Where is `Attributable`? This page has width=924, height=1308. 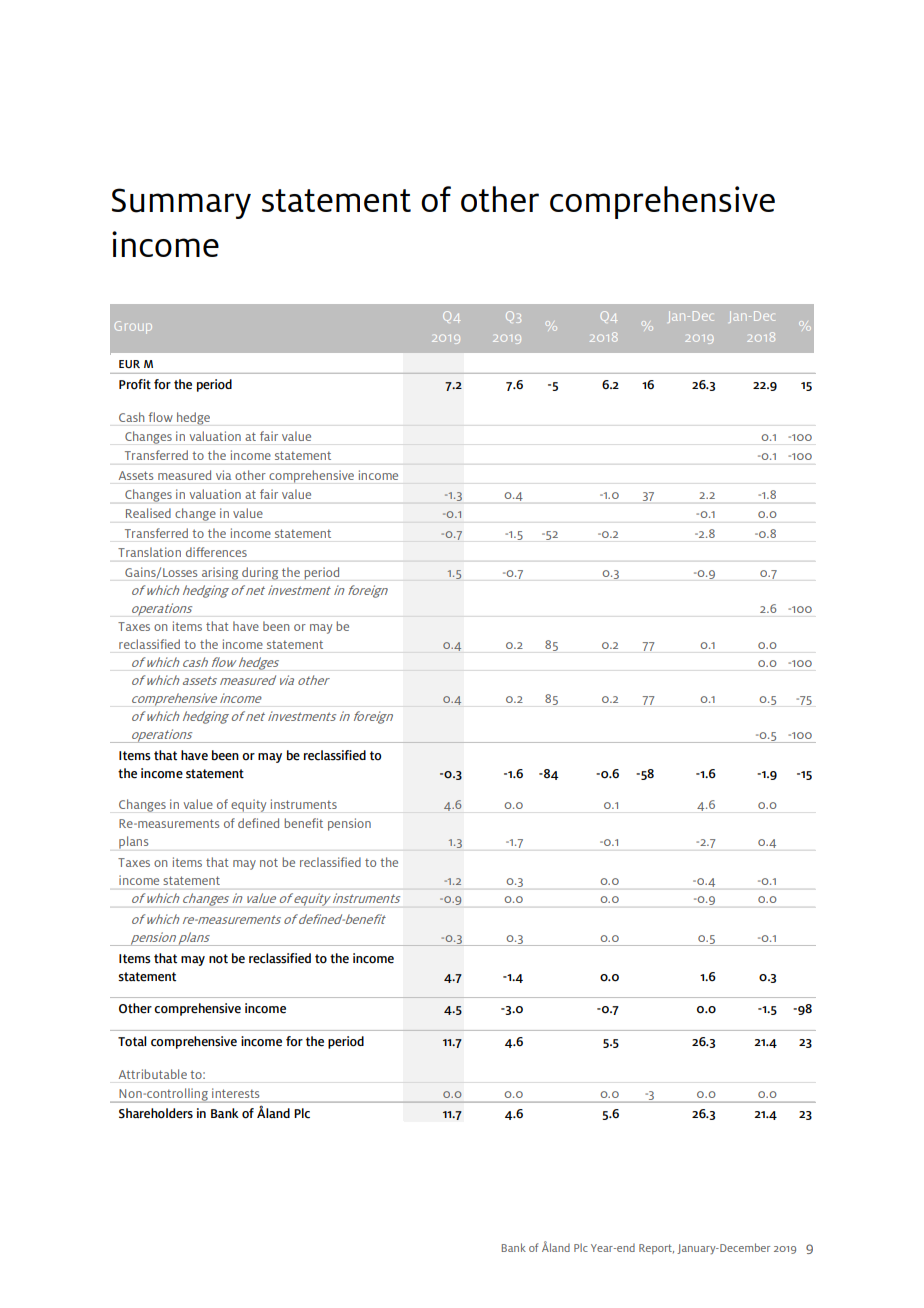
Attributable is located at coordinates (153, 1074).
